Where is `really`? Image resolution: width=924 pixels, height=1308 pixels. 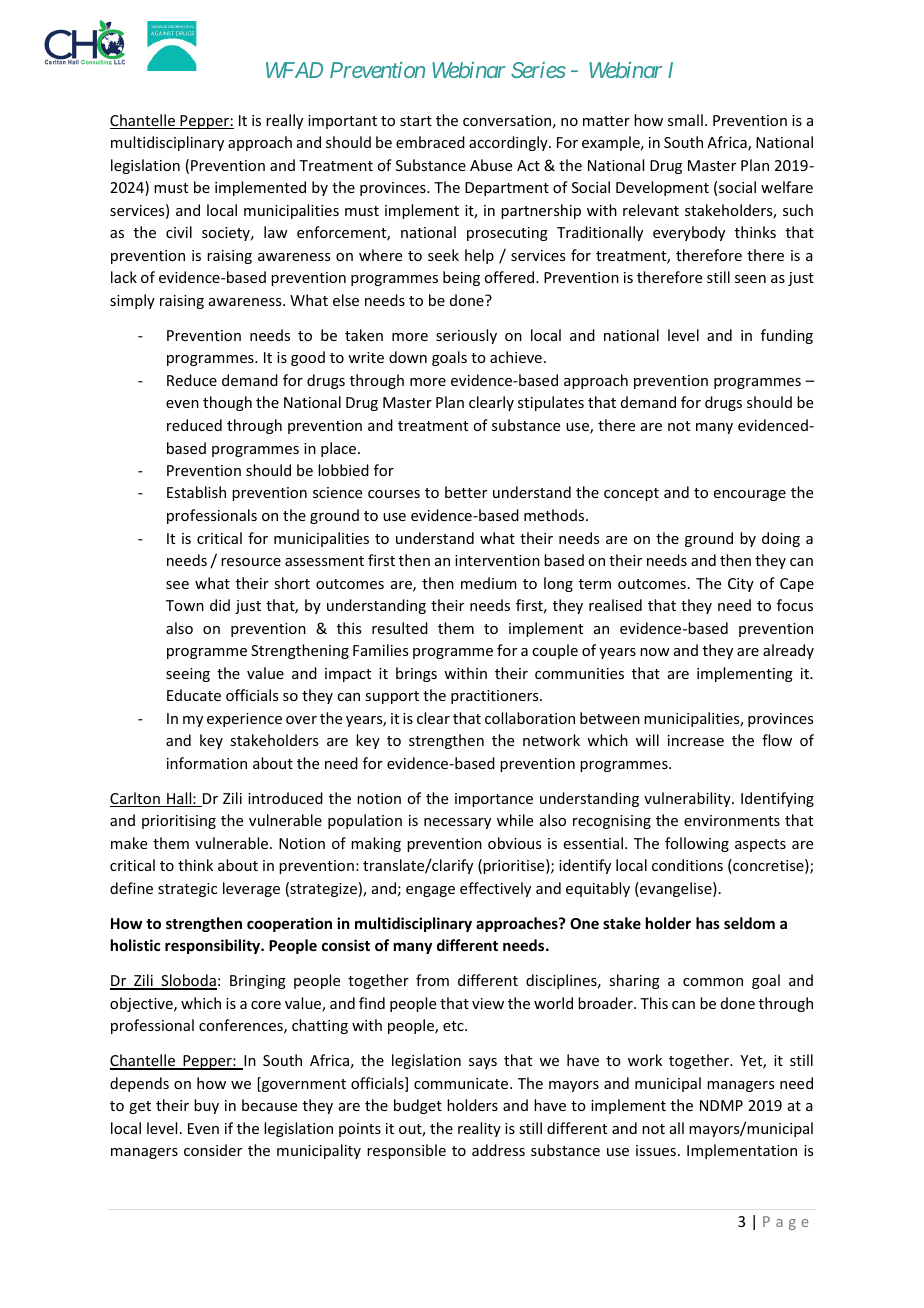 really is located at coordinates (284, 121).
